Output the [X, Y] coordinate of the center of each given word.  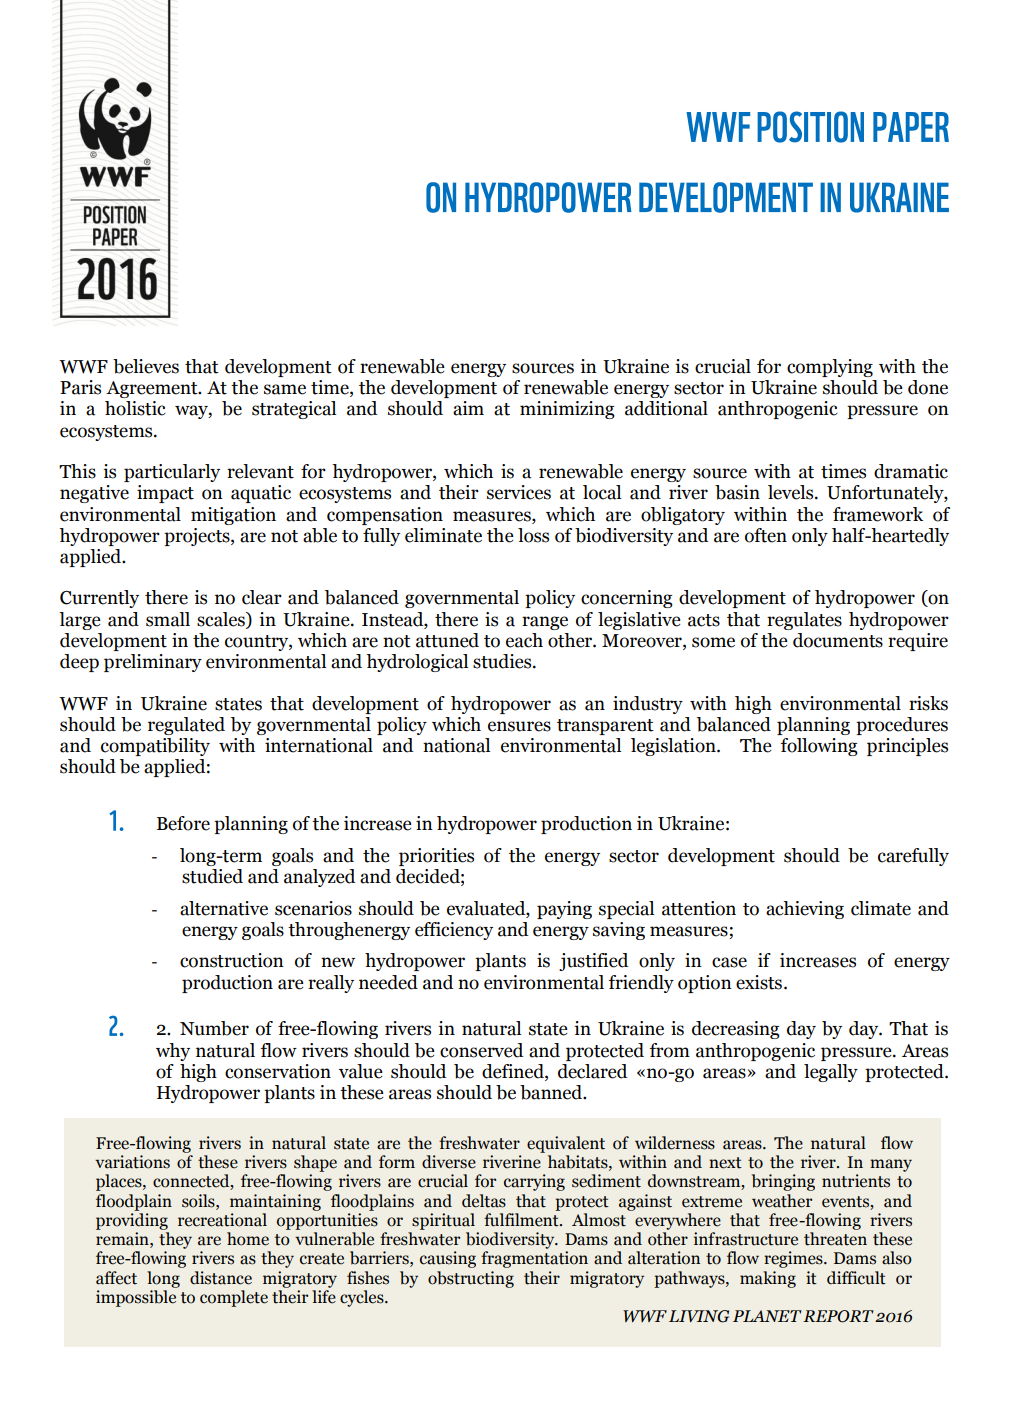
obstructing [471, 1279]
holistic [135, 408]
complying [830, 368]
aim [468, 408]
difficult [856, 1278]
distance [221, 1278]
